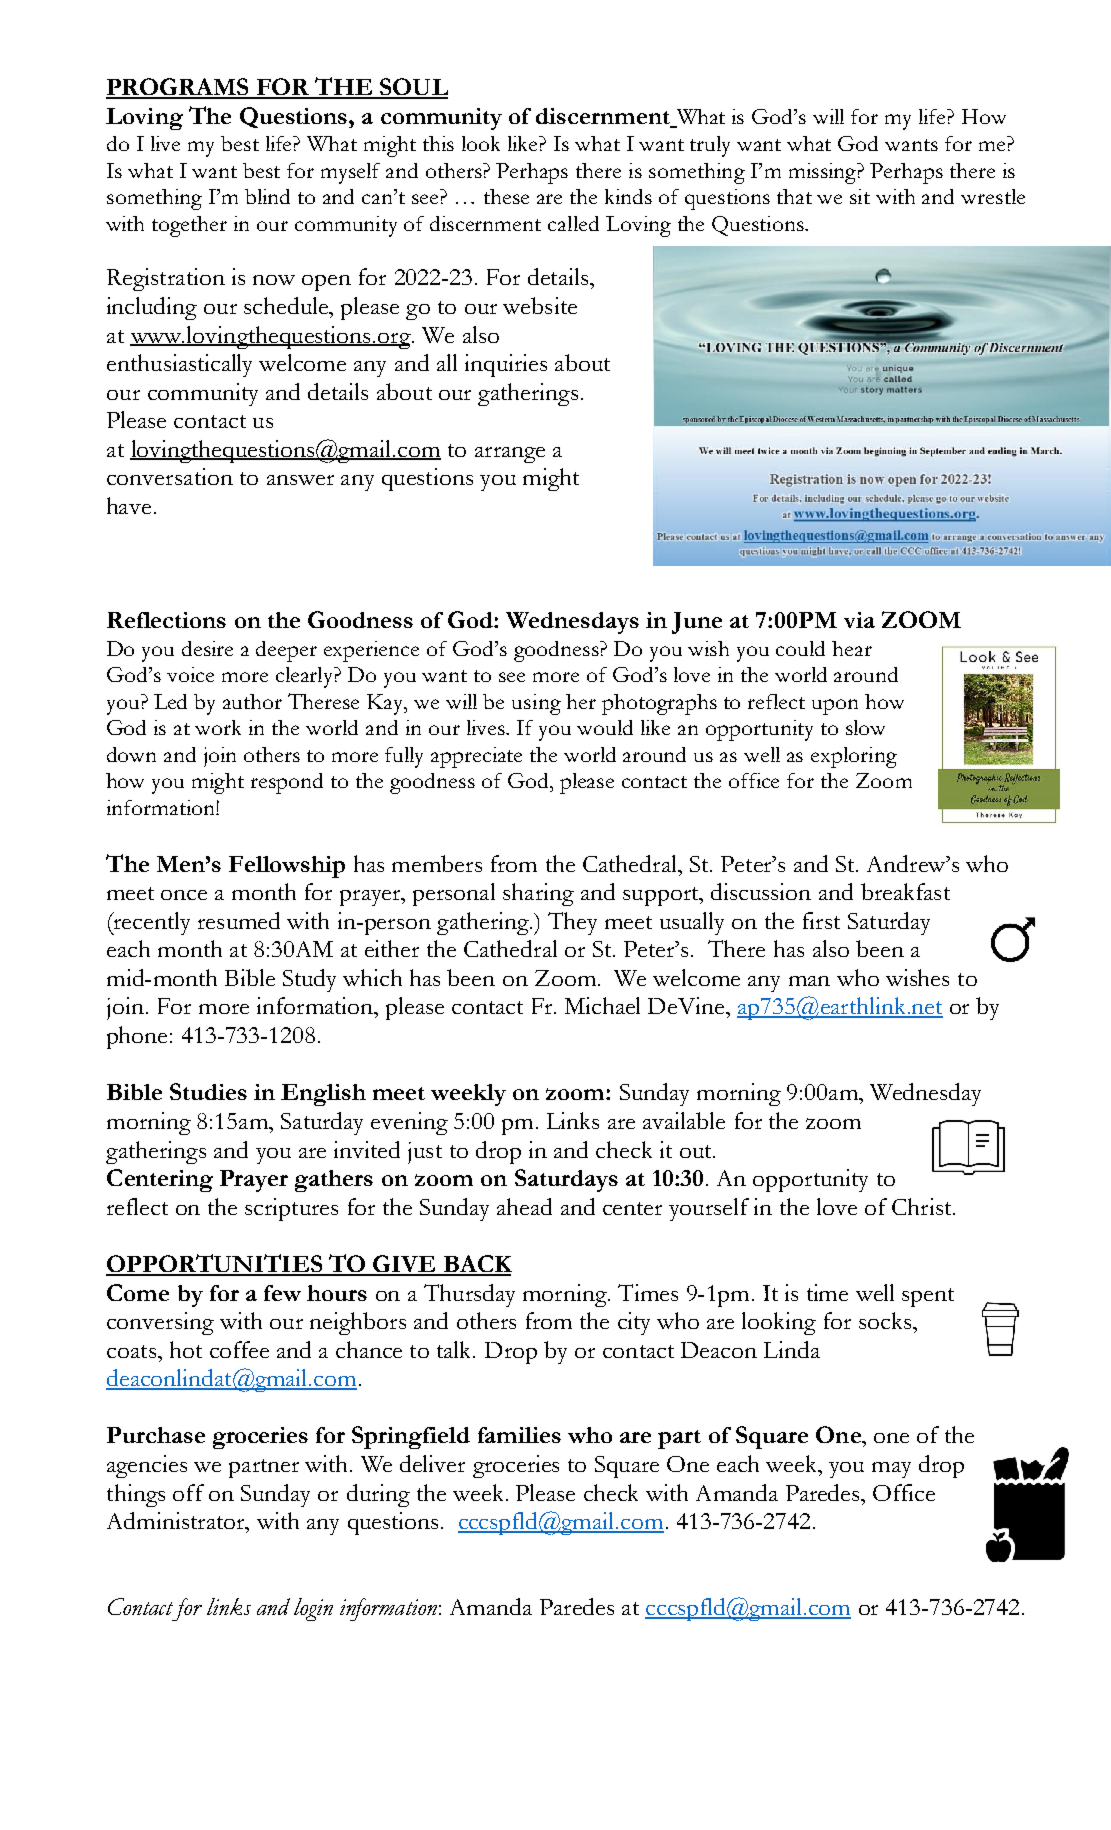 This screenshot has width=1111, height=1830. I want to click on sharing, so click(538, 894).
